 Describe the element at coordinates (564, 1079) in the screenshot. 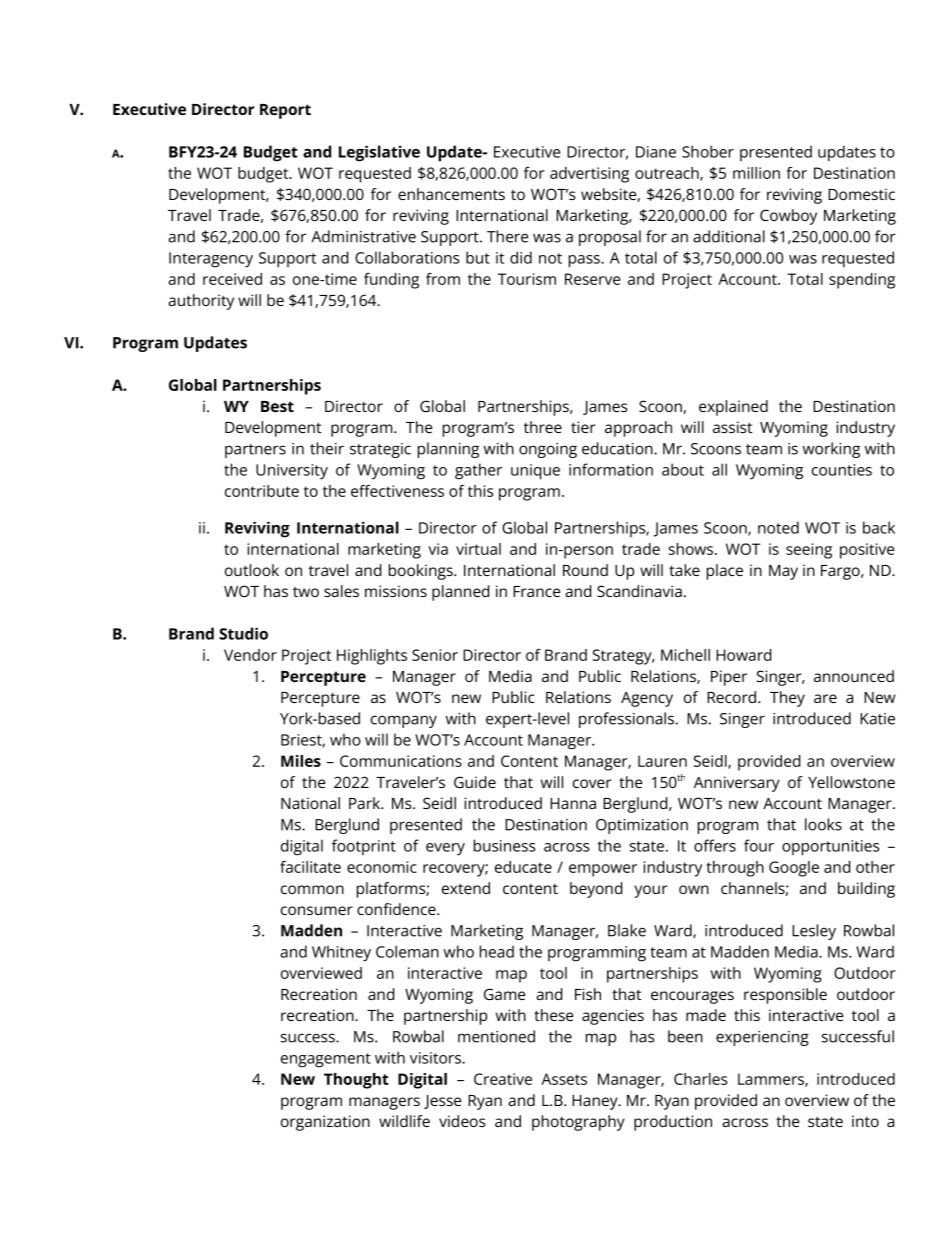

I see `Assets` at that location.
